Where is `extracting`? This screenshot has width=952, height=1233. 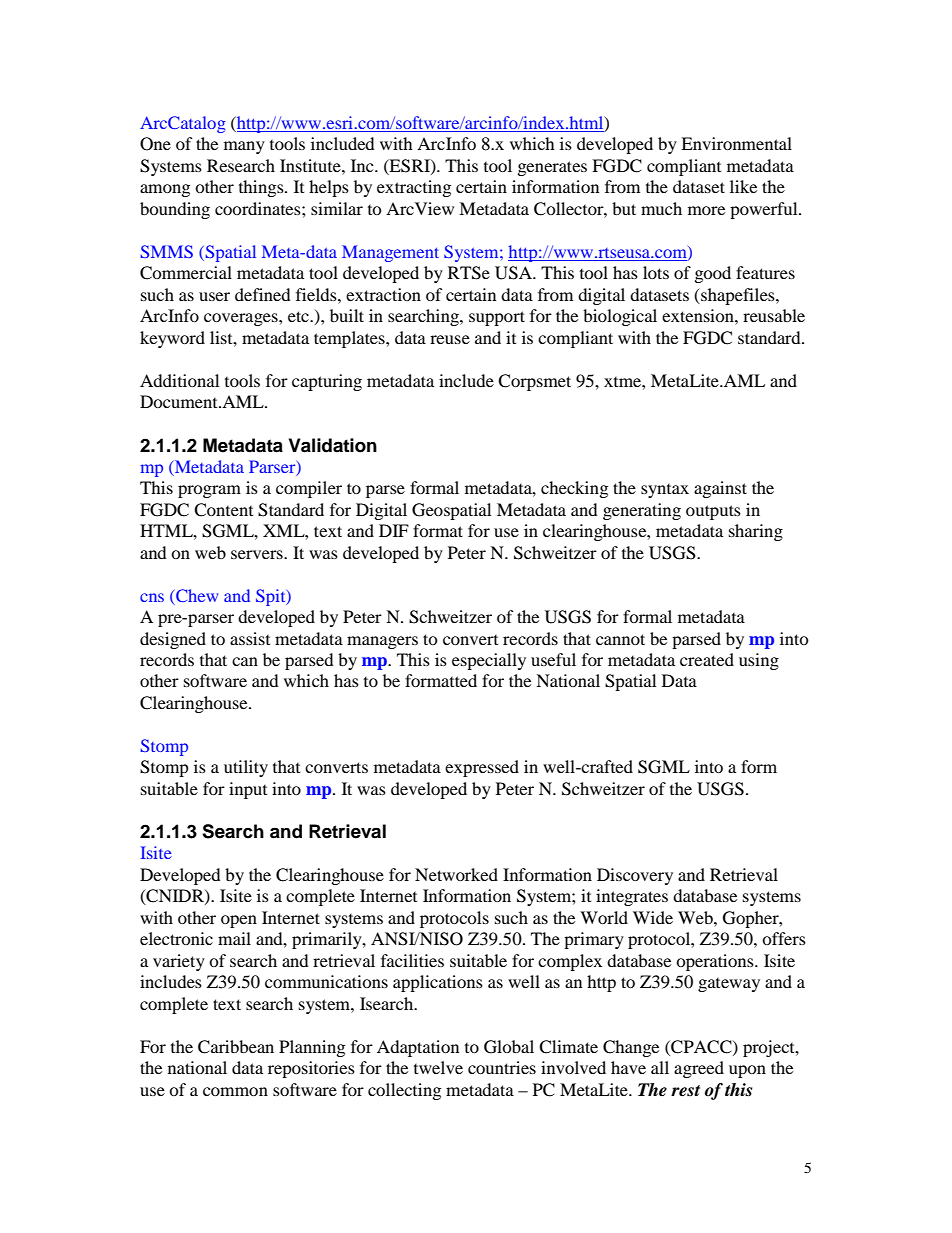
extracting is located at coordinates (414, 188).
